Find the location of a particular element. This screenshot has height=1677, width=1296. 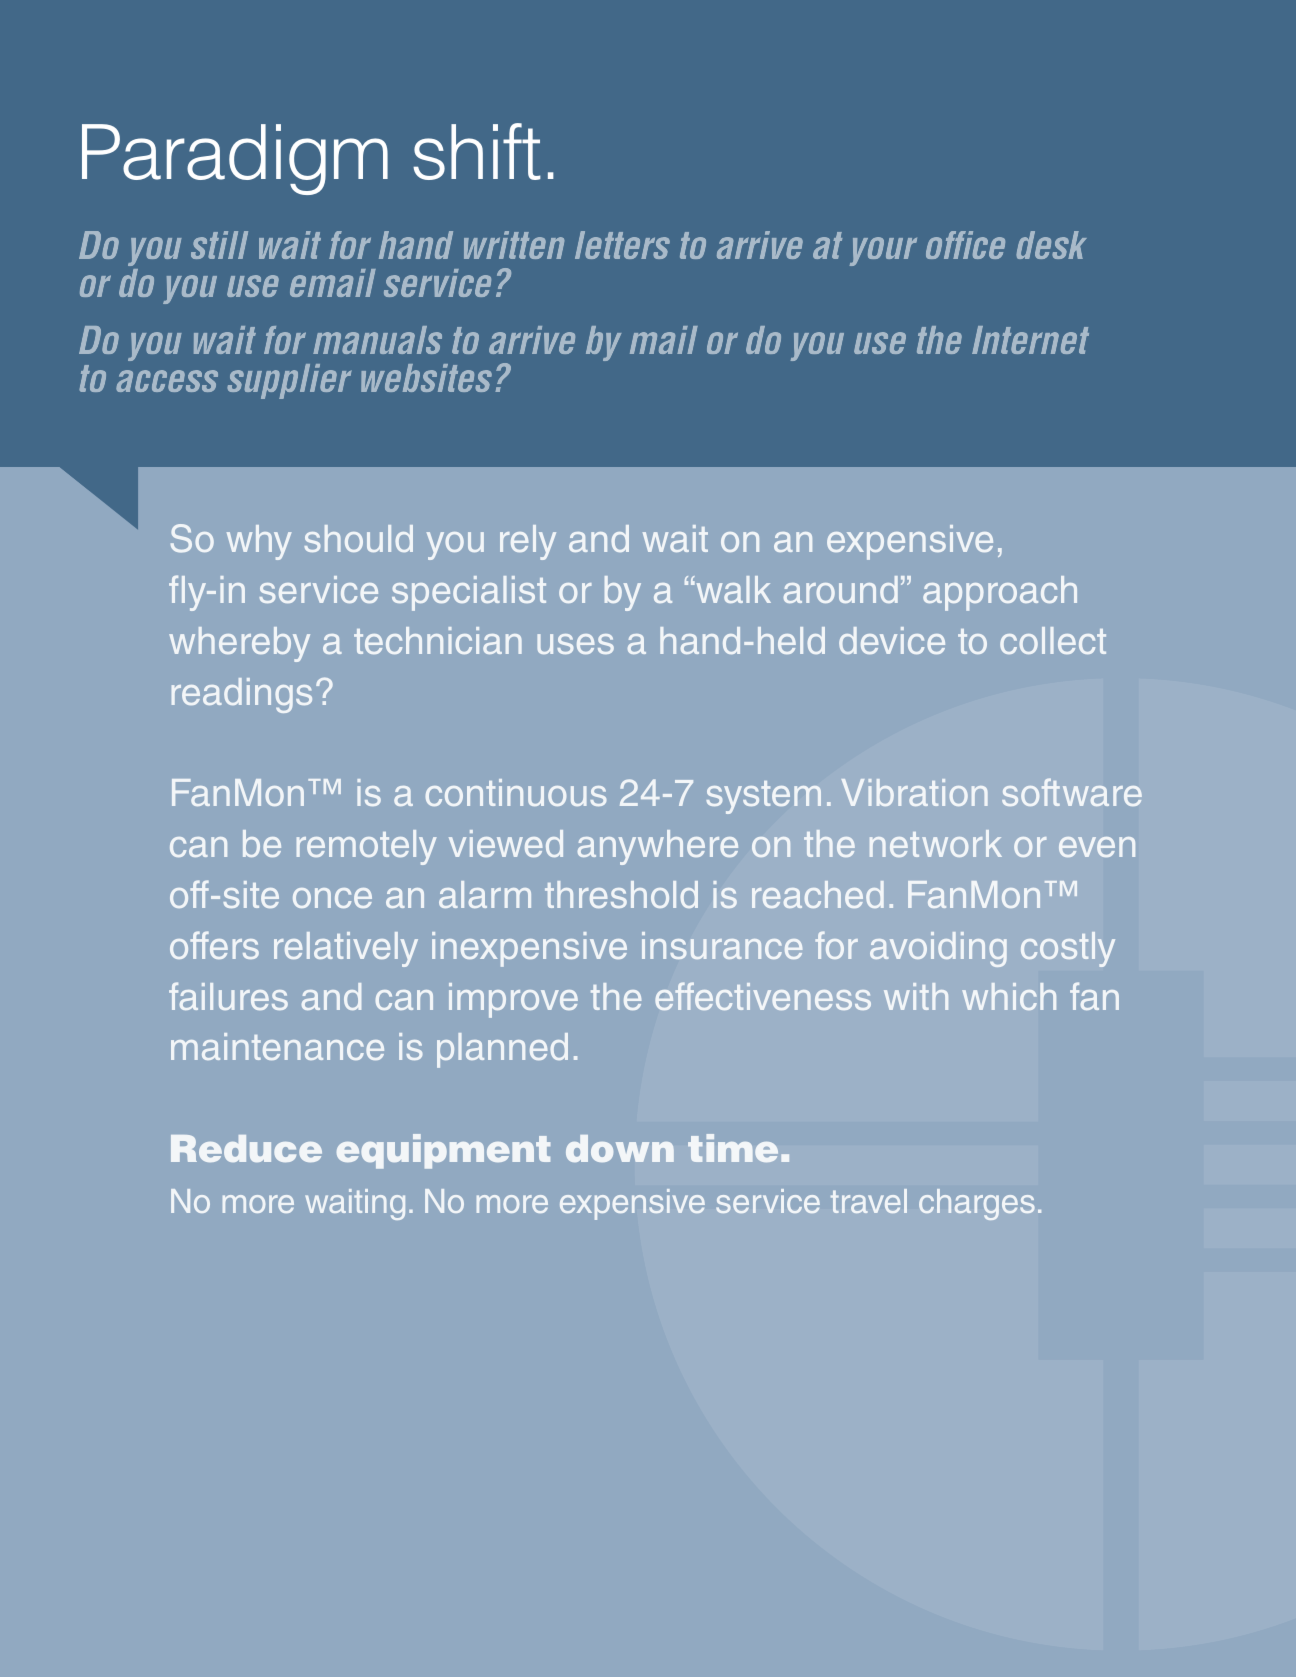

collect is located at coordinates (1053, 640).
